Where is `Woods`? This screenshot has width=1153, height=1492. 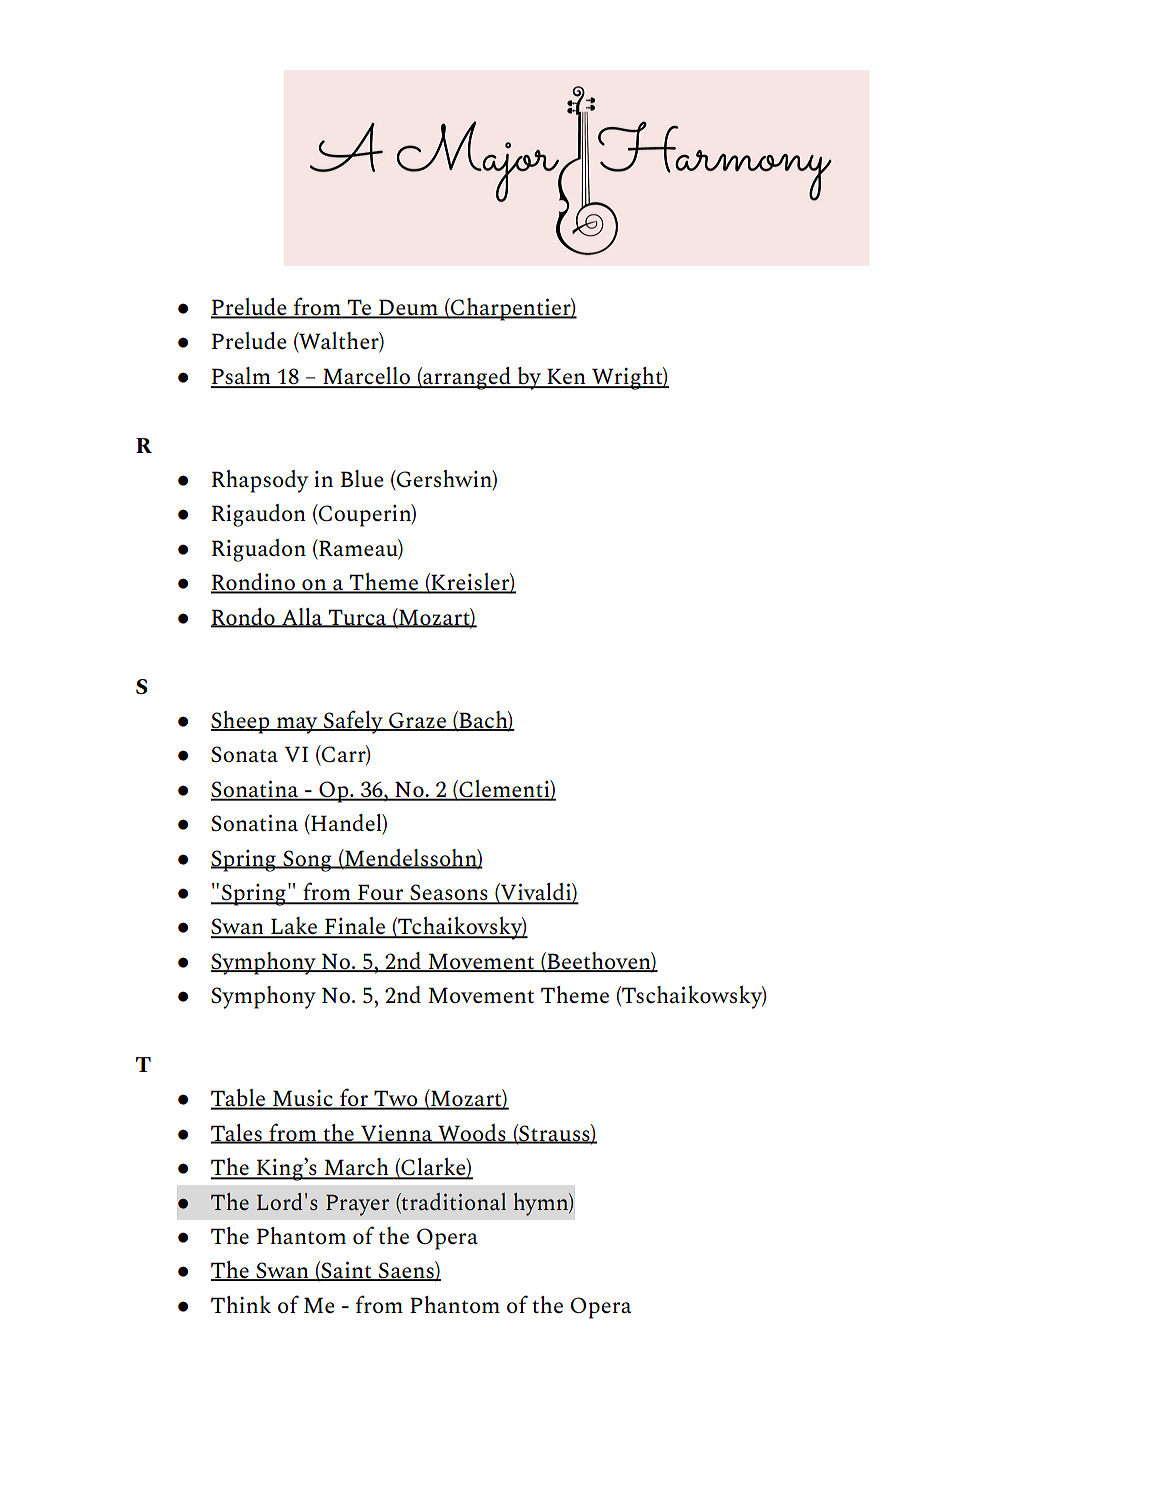
Woods is located at coordinates (472, 1133).
